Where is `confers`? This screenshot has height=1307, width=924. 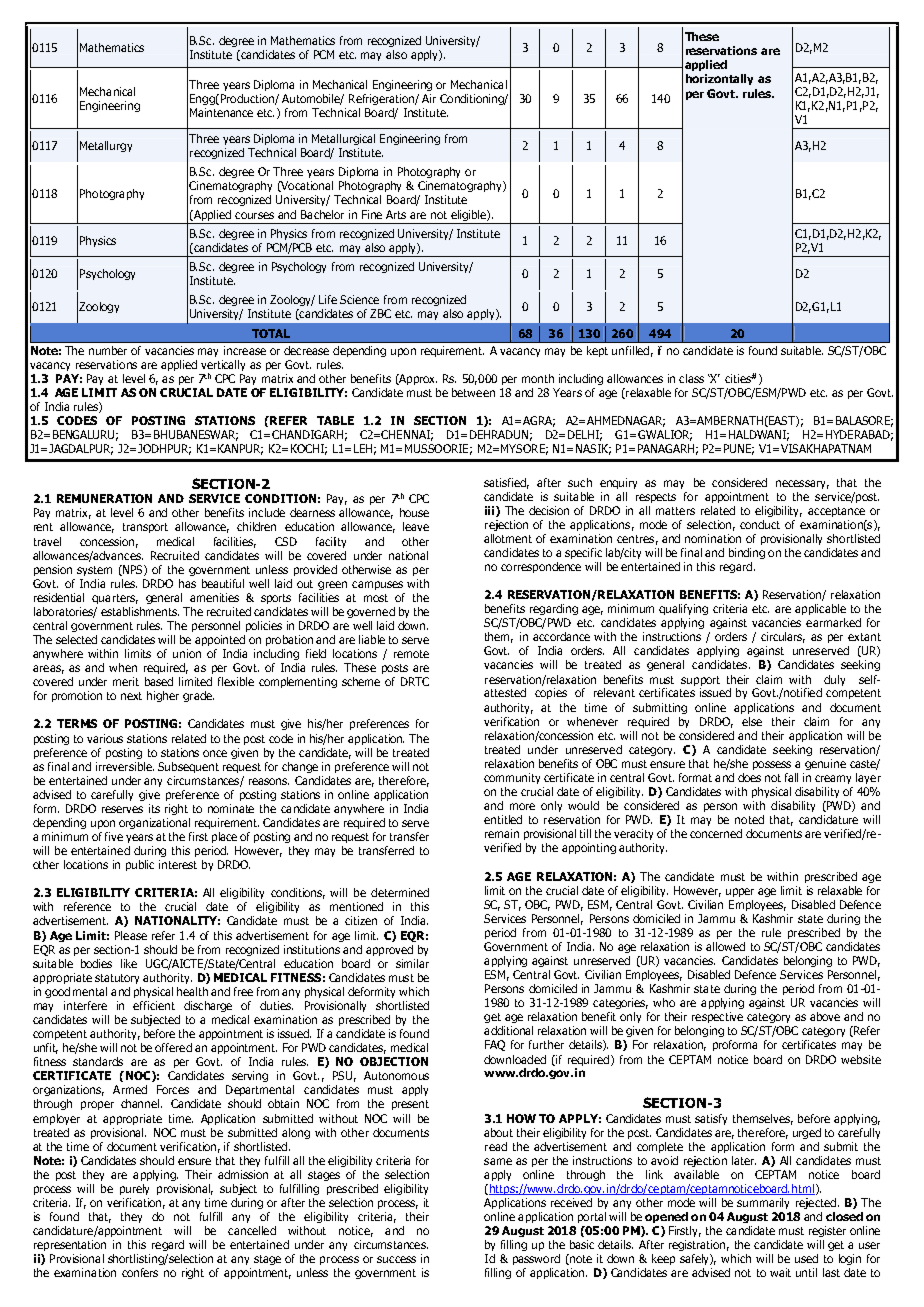 confers is located at coordinates (140, 1272).
